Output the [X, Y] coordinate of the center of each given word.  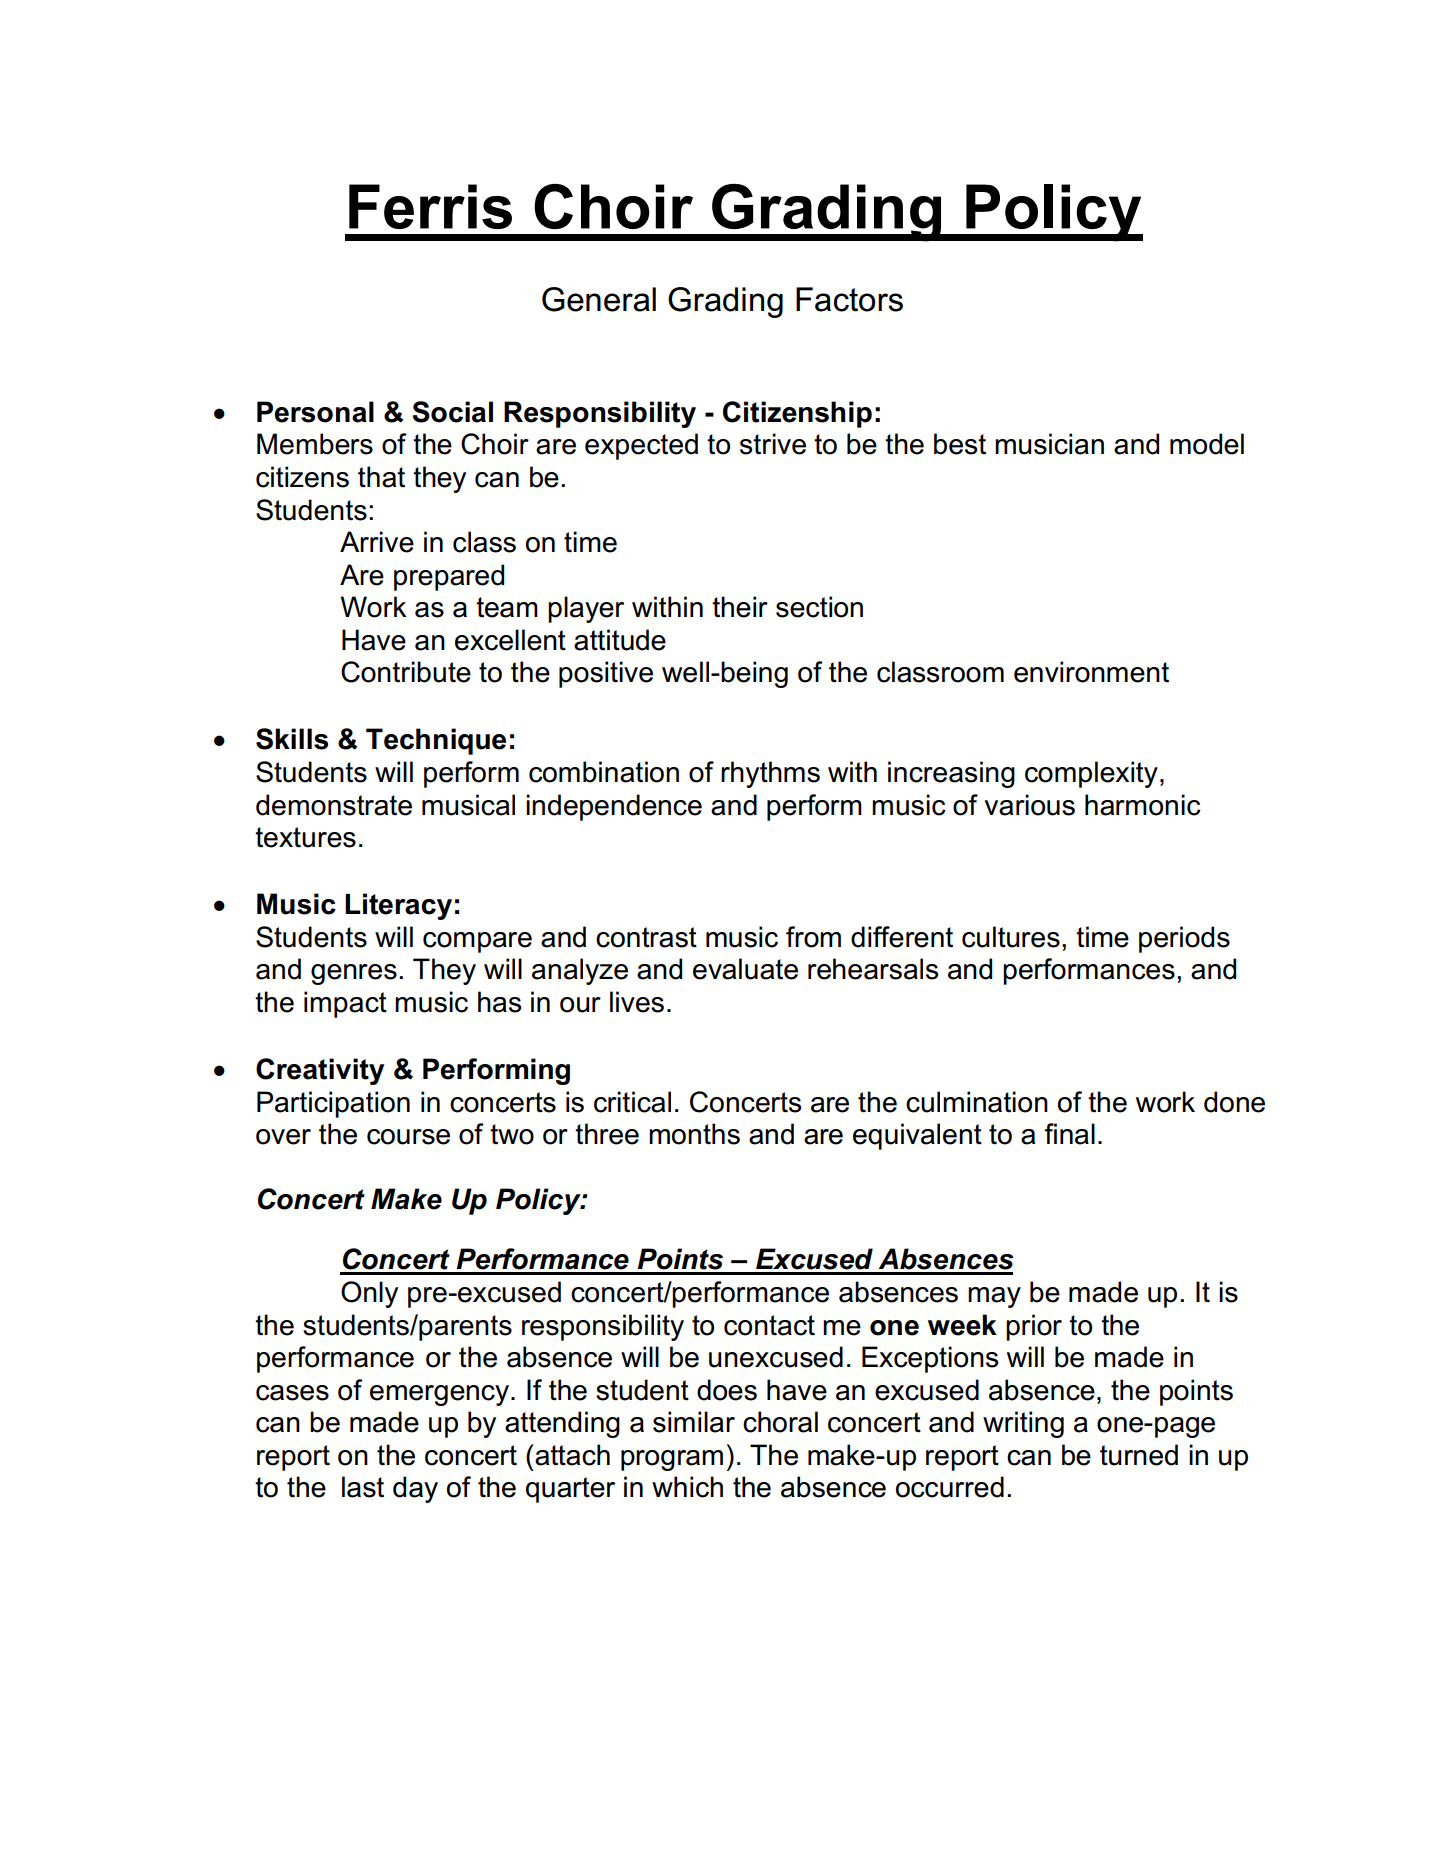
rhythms [770, 774]
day [415, 1489]
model [1207, 444]
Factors [849, 299]
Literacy [398, 906]
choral [780, 1422]
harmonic [1143, 805]
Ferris [430, 206]
